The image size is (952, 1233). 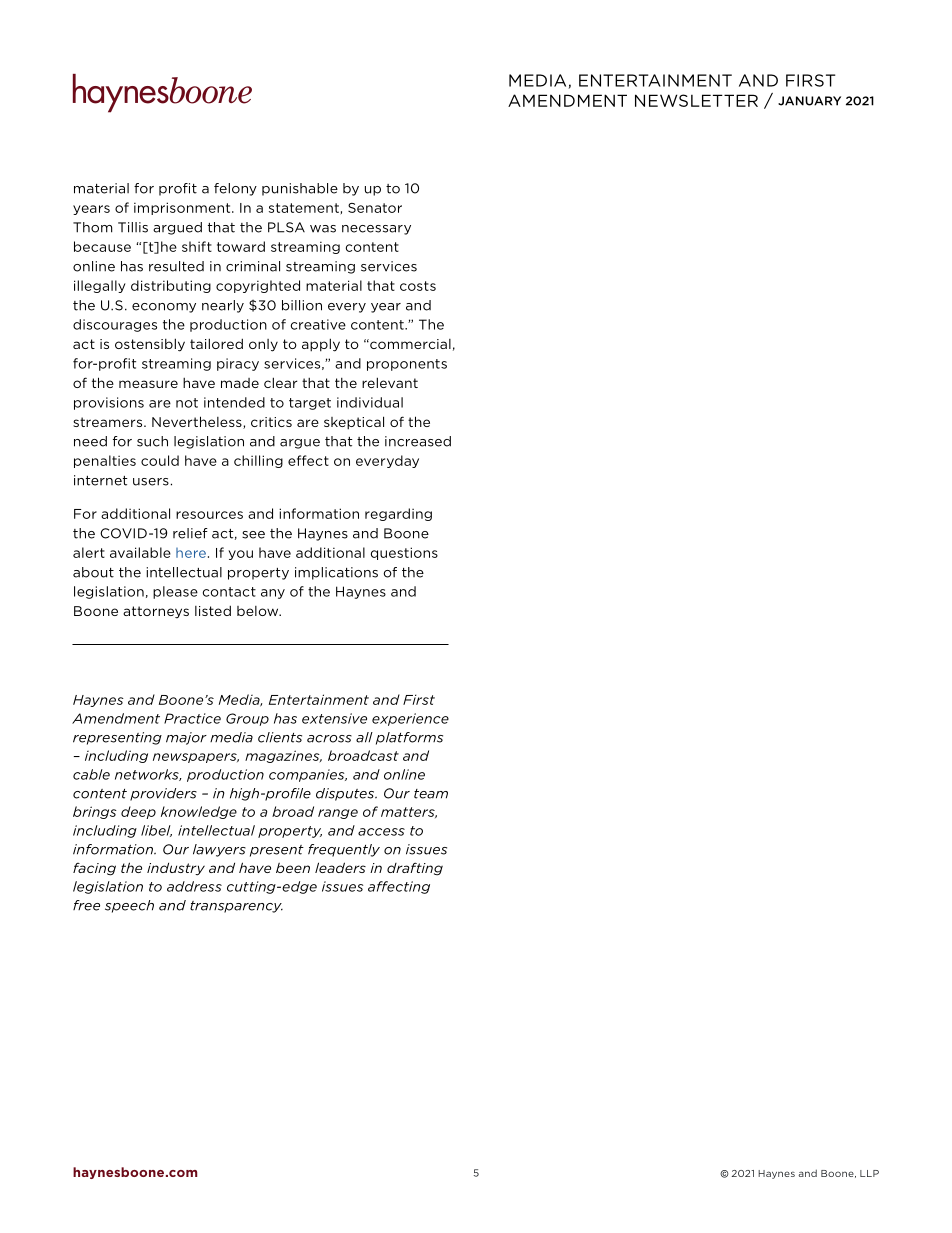 What do you see at coordinates (410, 719) in the document?
I see `experience` at bounding box center [410, 719].
